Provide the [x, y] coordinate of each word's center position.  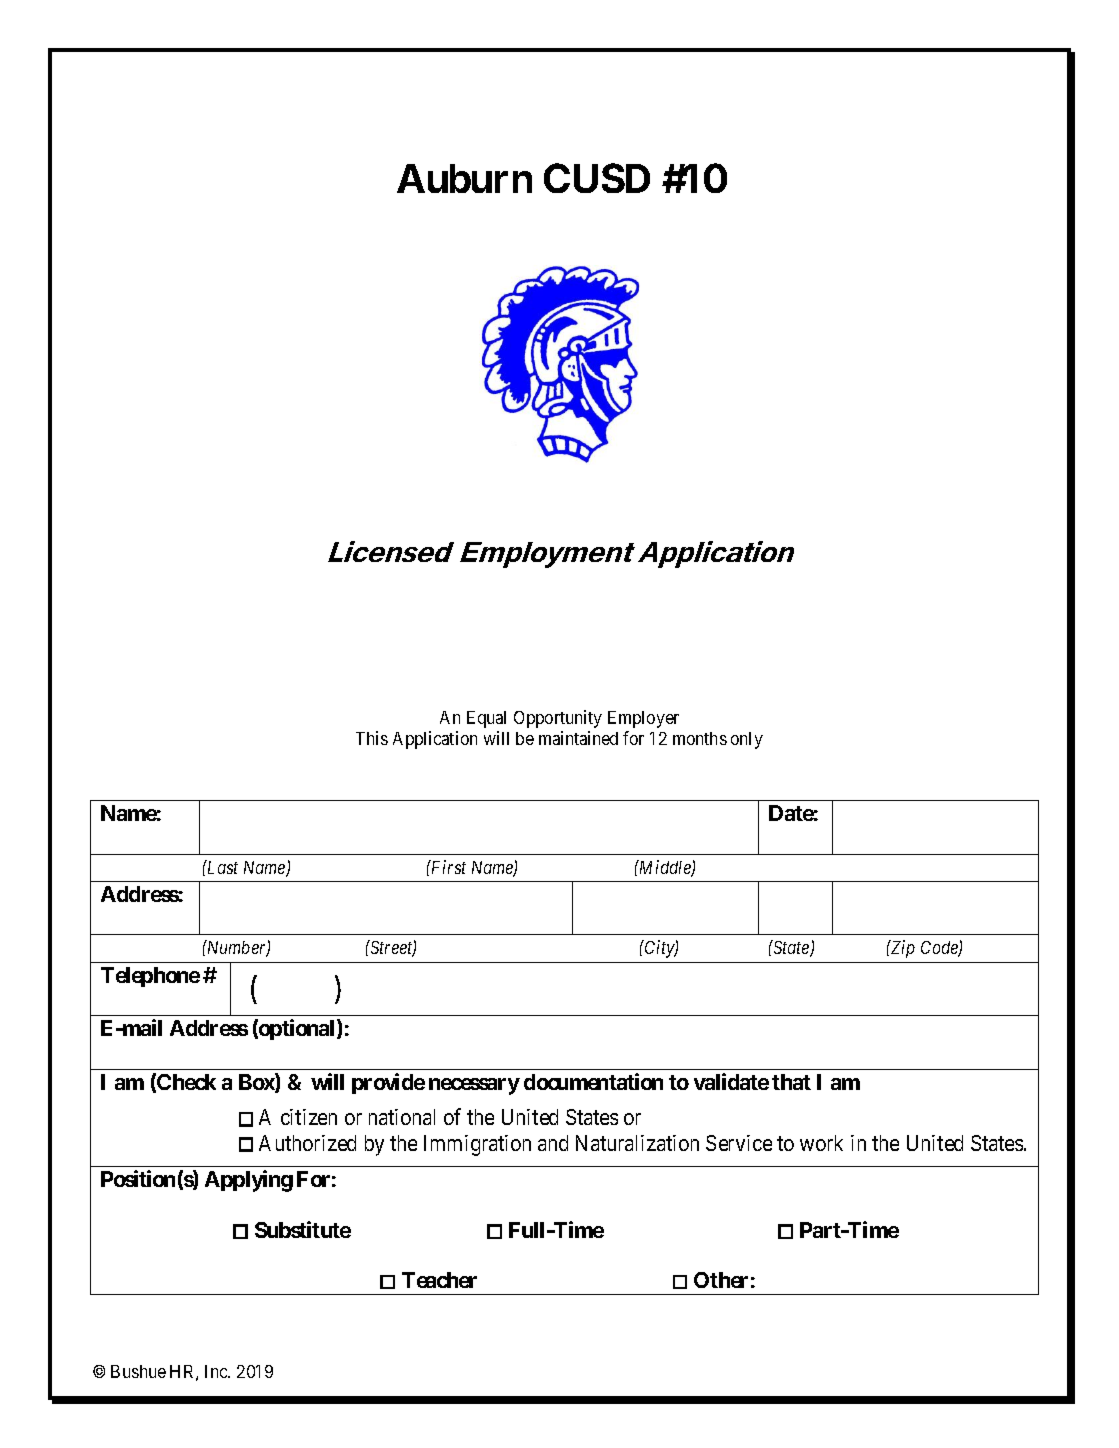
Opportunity [558, 719]
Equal [486, 719]
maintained [578, 738]
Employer [643, 719]
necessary [474, 1086]
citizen [309, 1117]
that [791, 1082]
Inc [217, 1371]
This [372, 738]
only [747, 740]
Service [739, 1143]
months [700, 738]
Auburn [464, 178]
